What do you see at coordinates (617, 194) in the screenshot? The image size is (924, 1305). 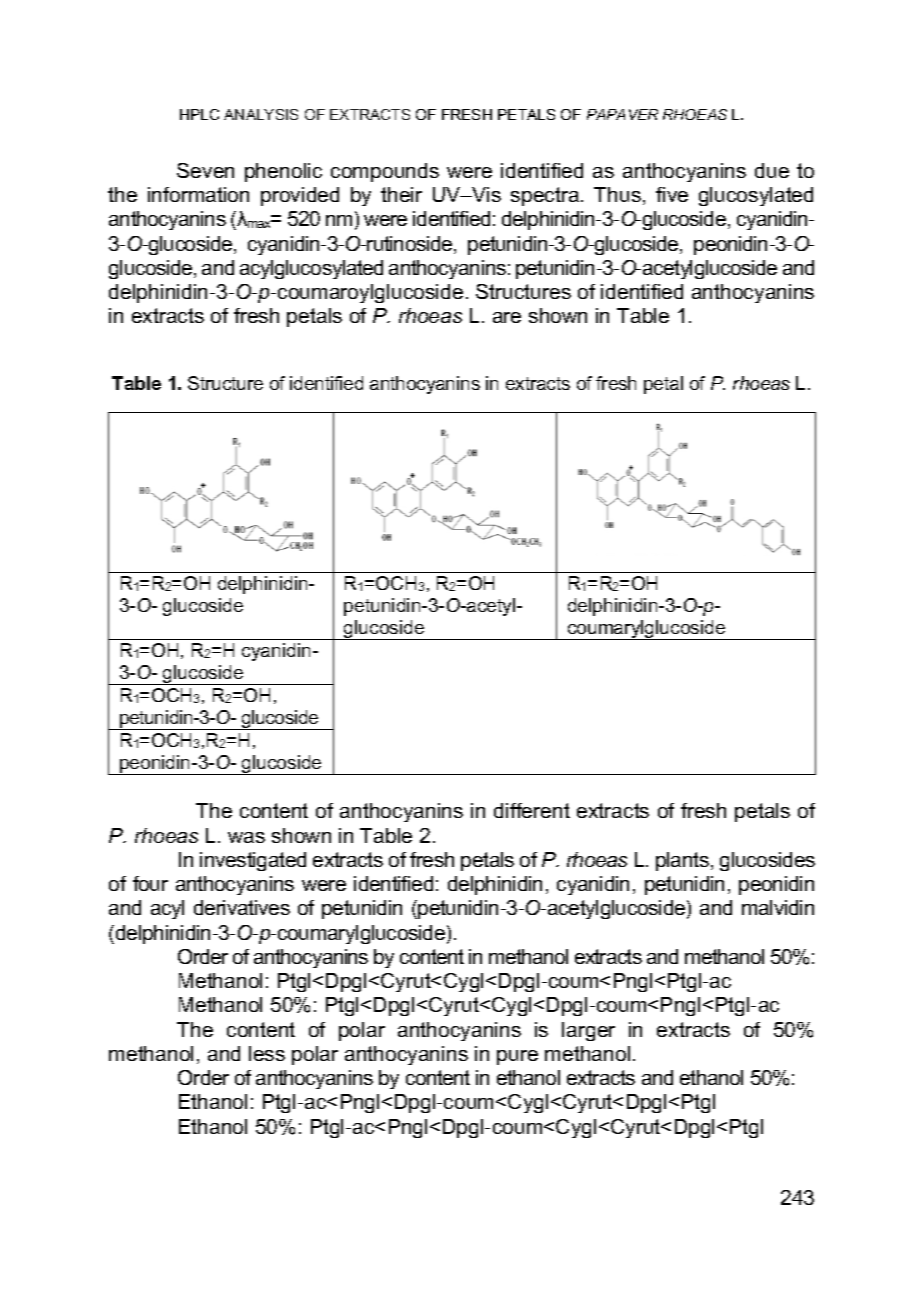 I see `Thus` at bounding box center [617, 194].
